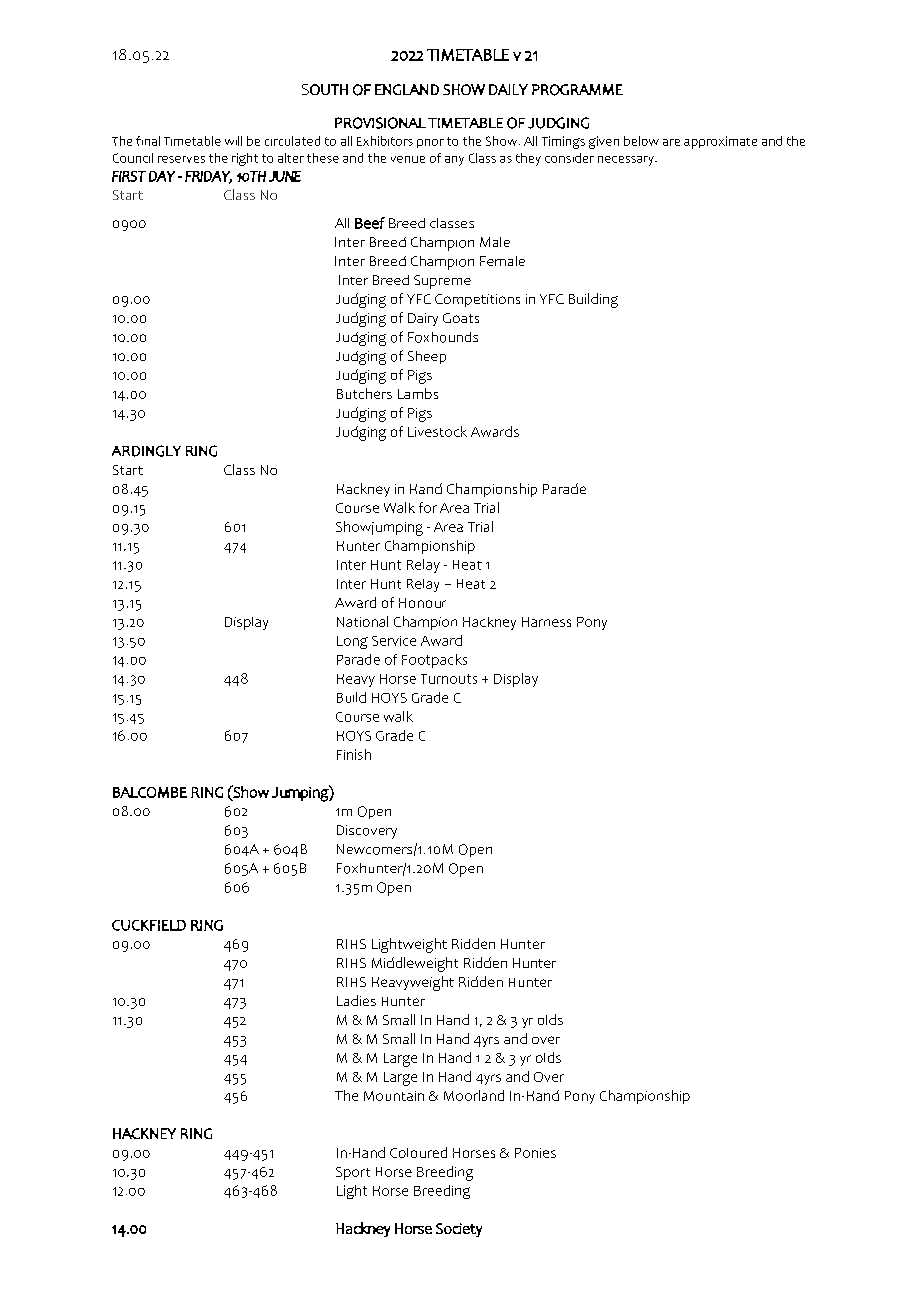 Image resolution: width=924 pixels, height=1308 pixels. Describe the element at coordinates (353, 1173) in the page. I see `Sport` at that location.
